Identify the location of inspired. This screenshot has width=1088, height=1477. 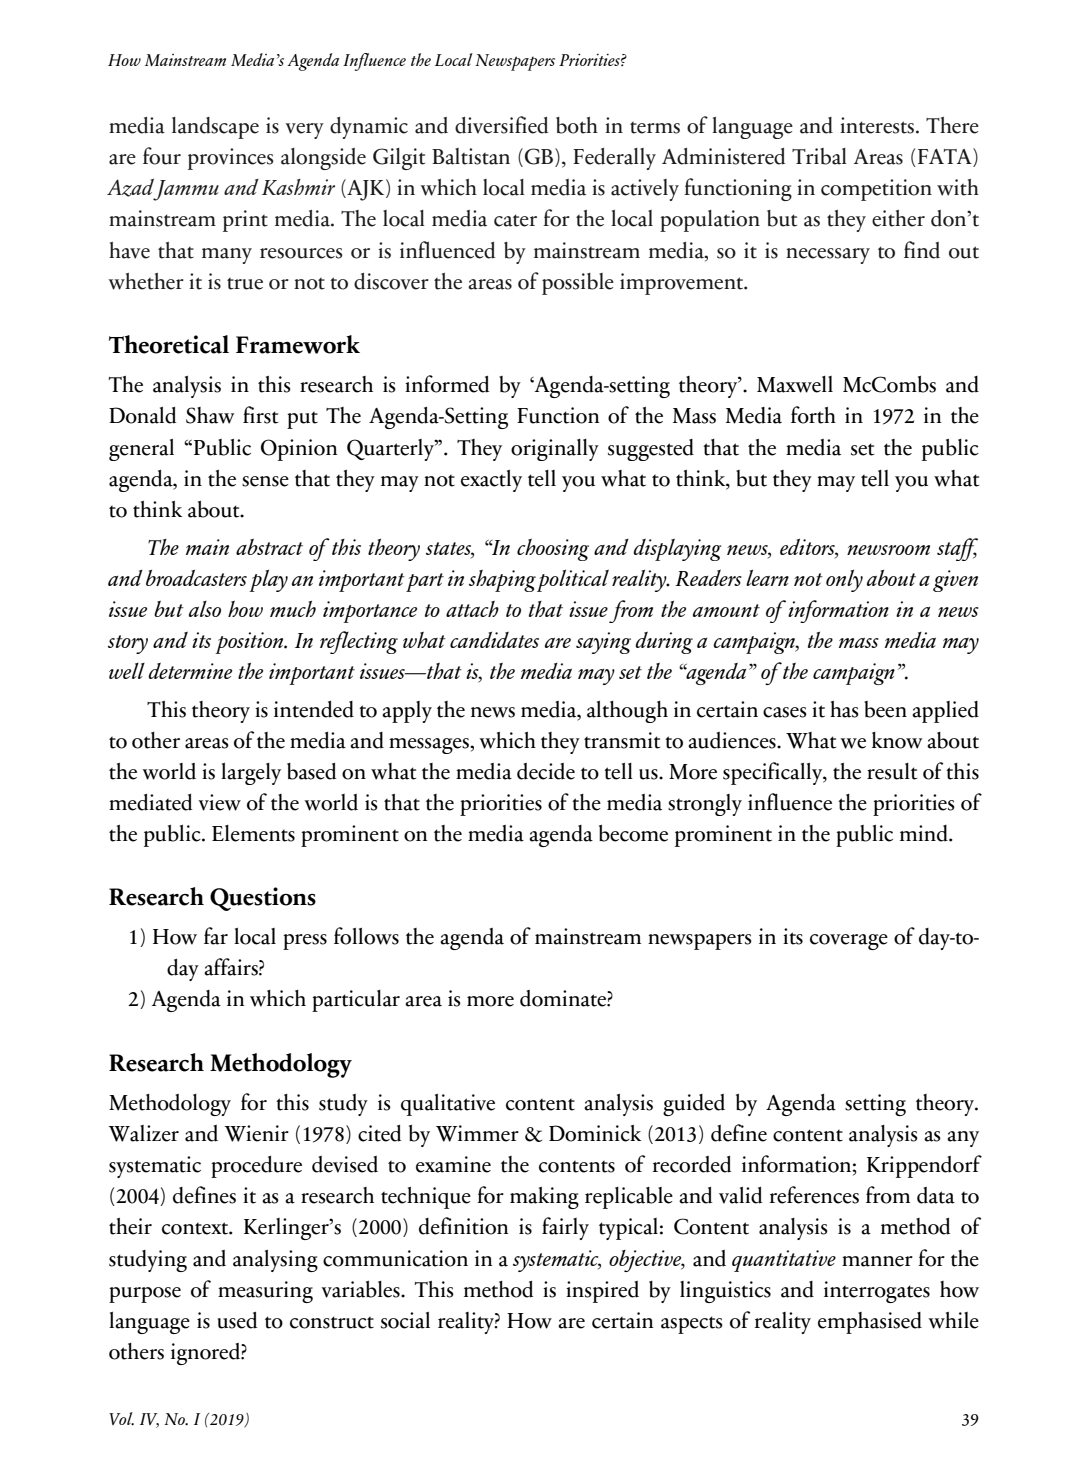
(602, 1292).
